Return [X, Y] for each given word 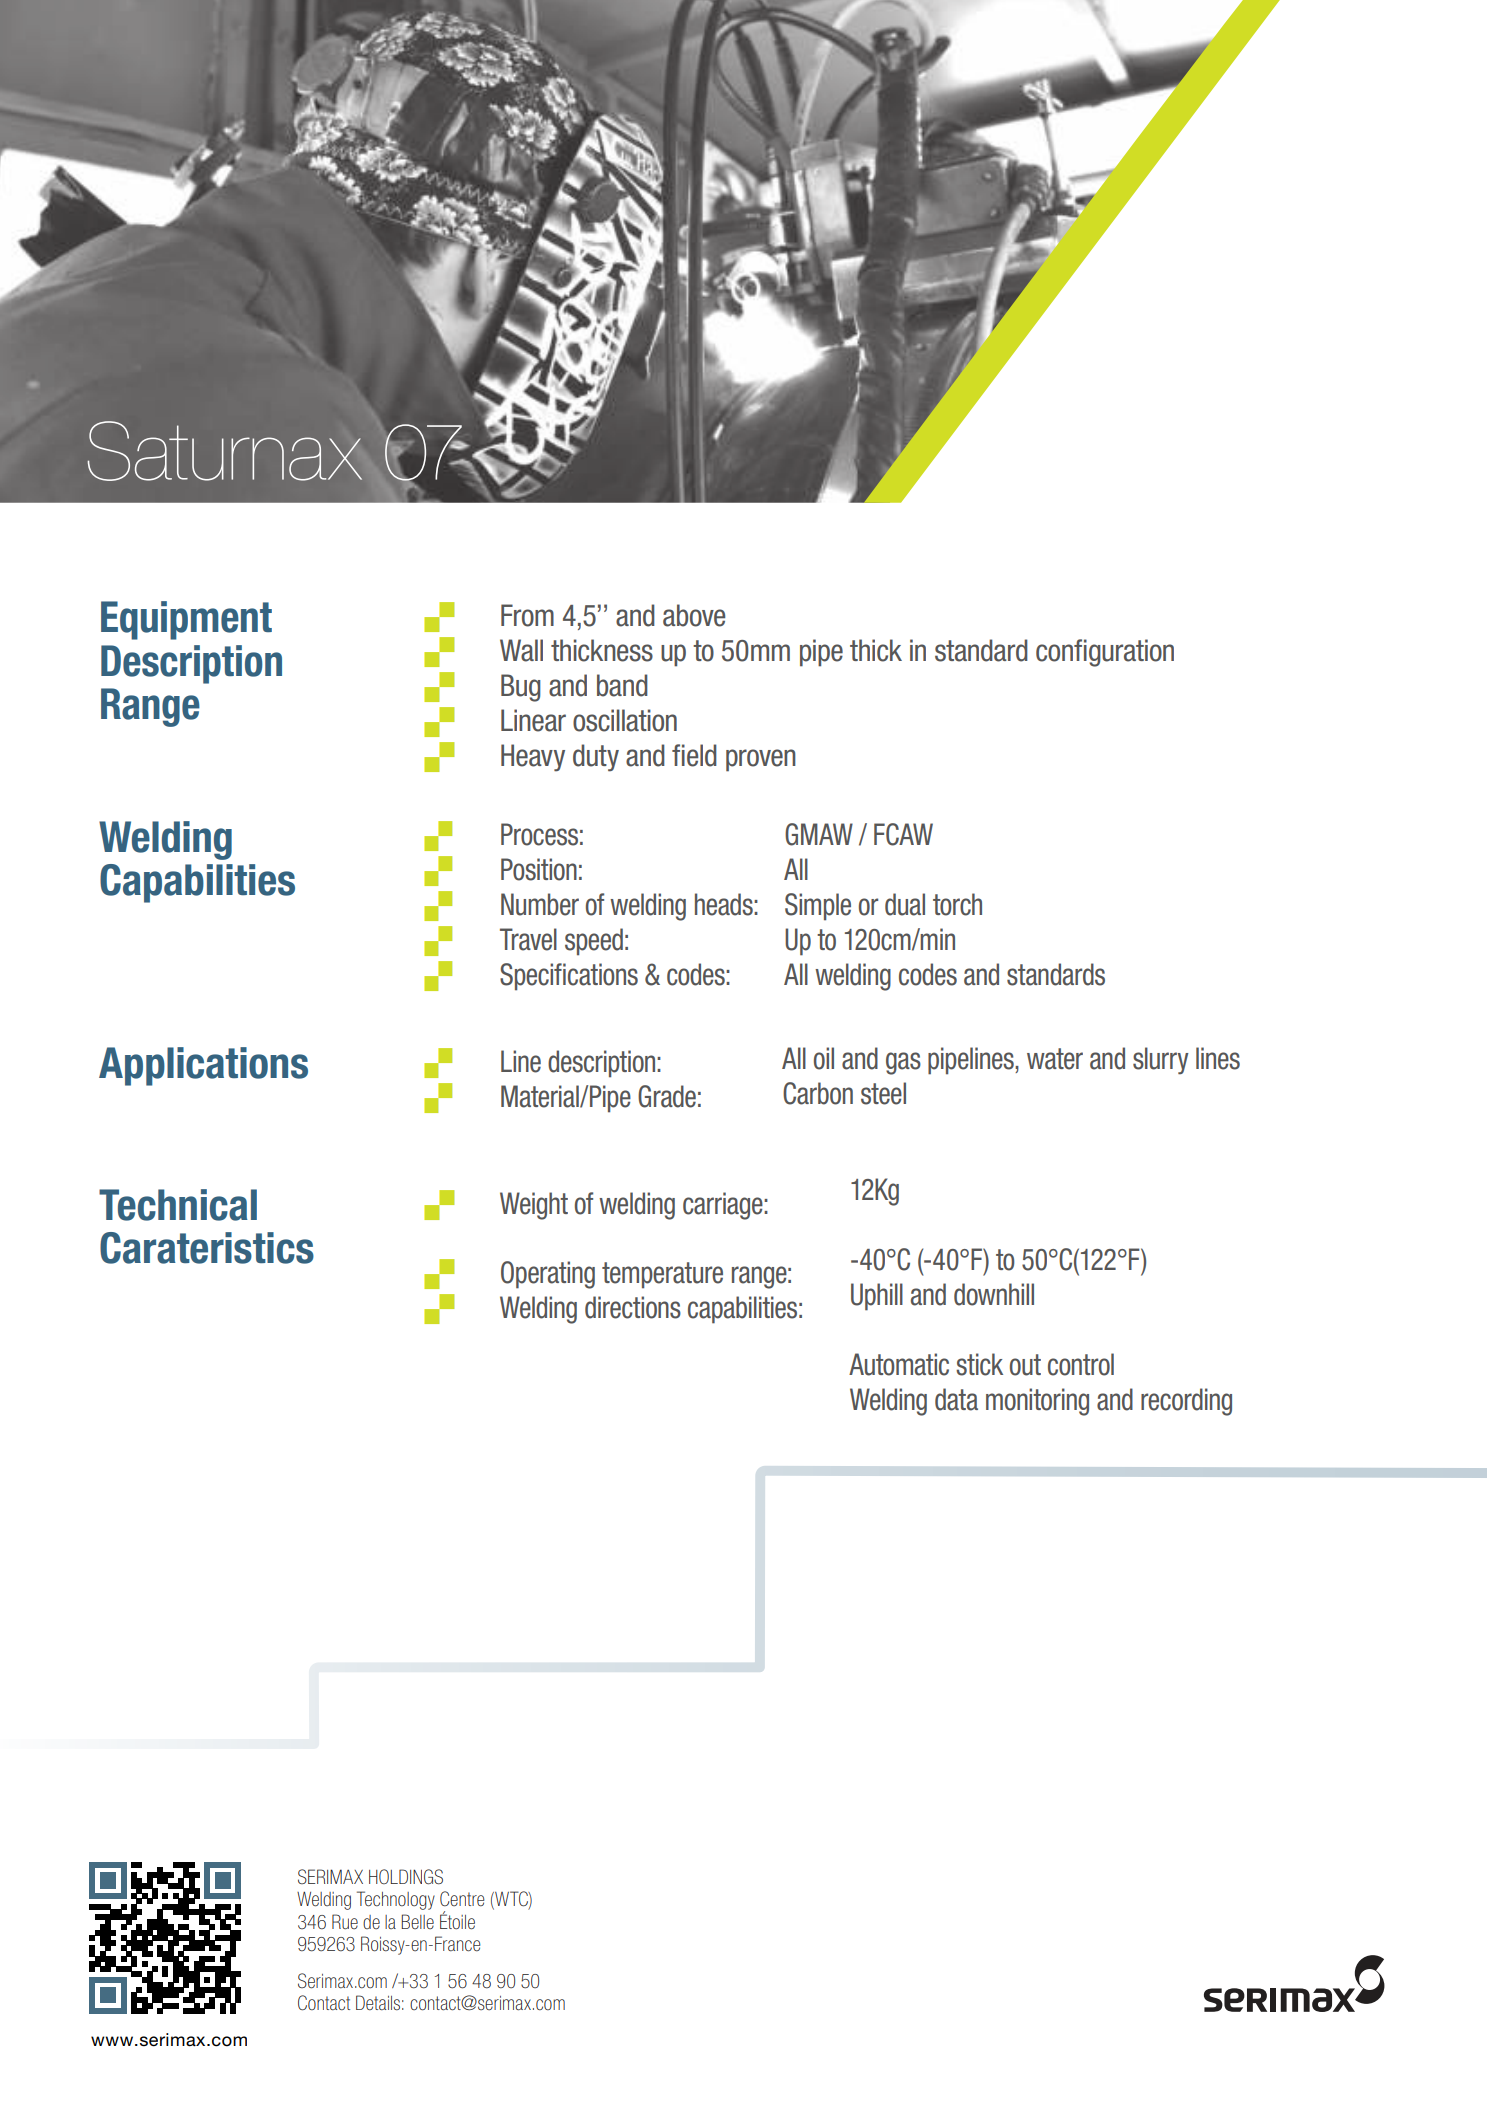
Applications [203, 1066]
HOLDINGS [406, 1877]
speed [594, 942]
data [956, 1399]
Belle [417, 1921]
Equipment [186, 620]
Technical [178, 1205]
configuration [1105, 653]
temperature [662, 1275]
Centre [462, 1899]
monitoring [1037, 1402]
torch [957, 904]
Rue [345, 1921]
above [694, 615]
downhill [994, 1294]
